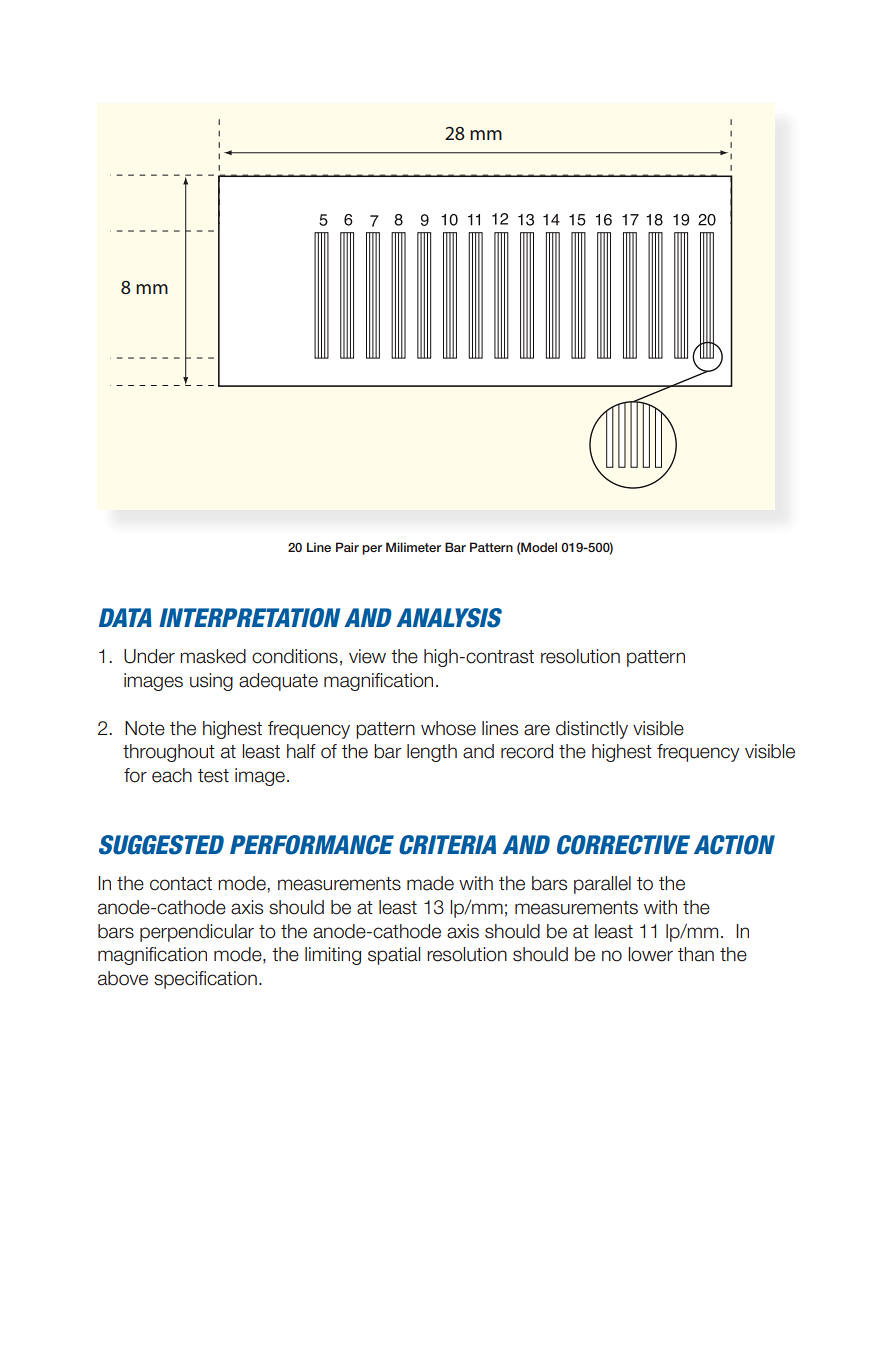 This screenshot has width=896, height=1364. What do you see at coordinates (211, 682) in the screenshot?
I see `using` at bounding box center [211, 682].
